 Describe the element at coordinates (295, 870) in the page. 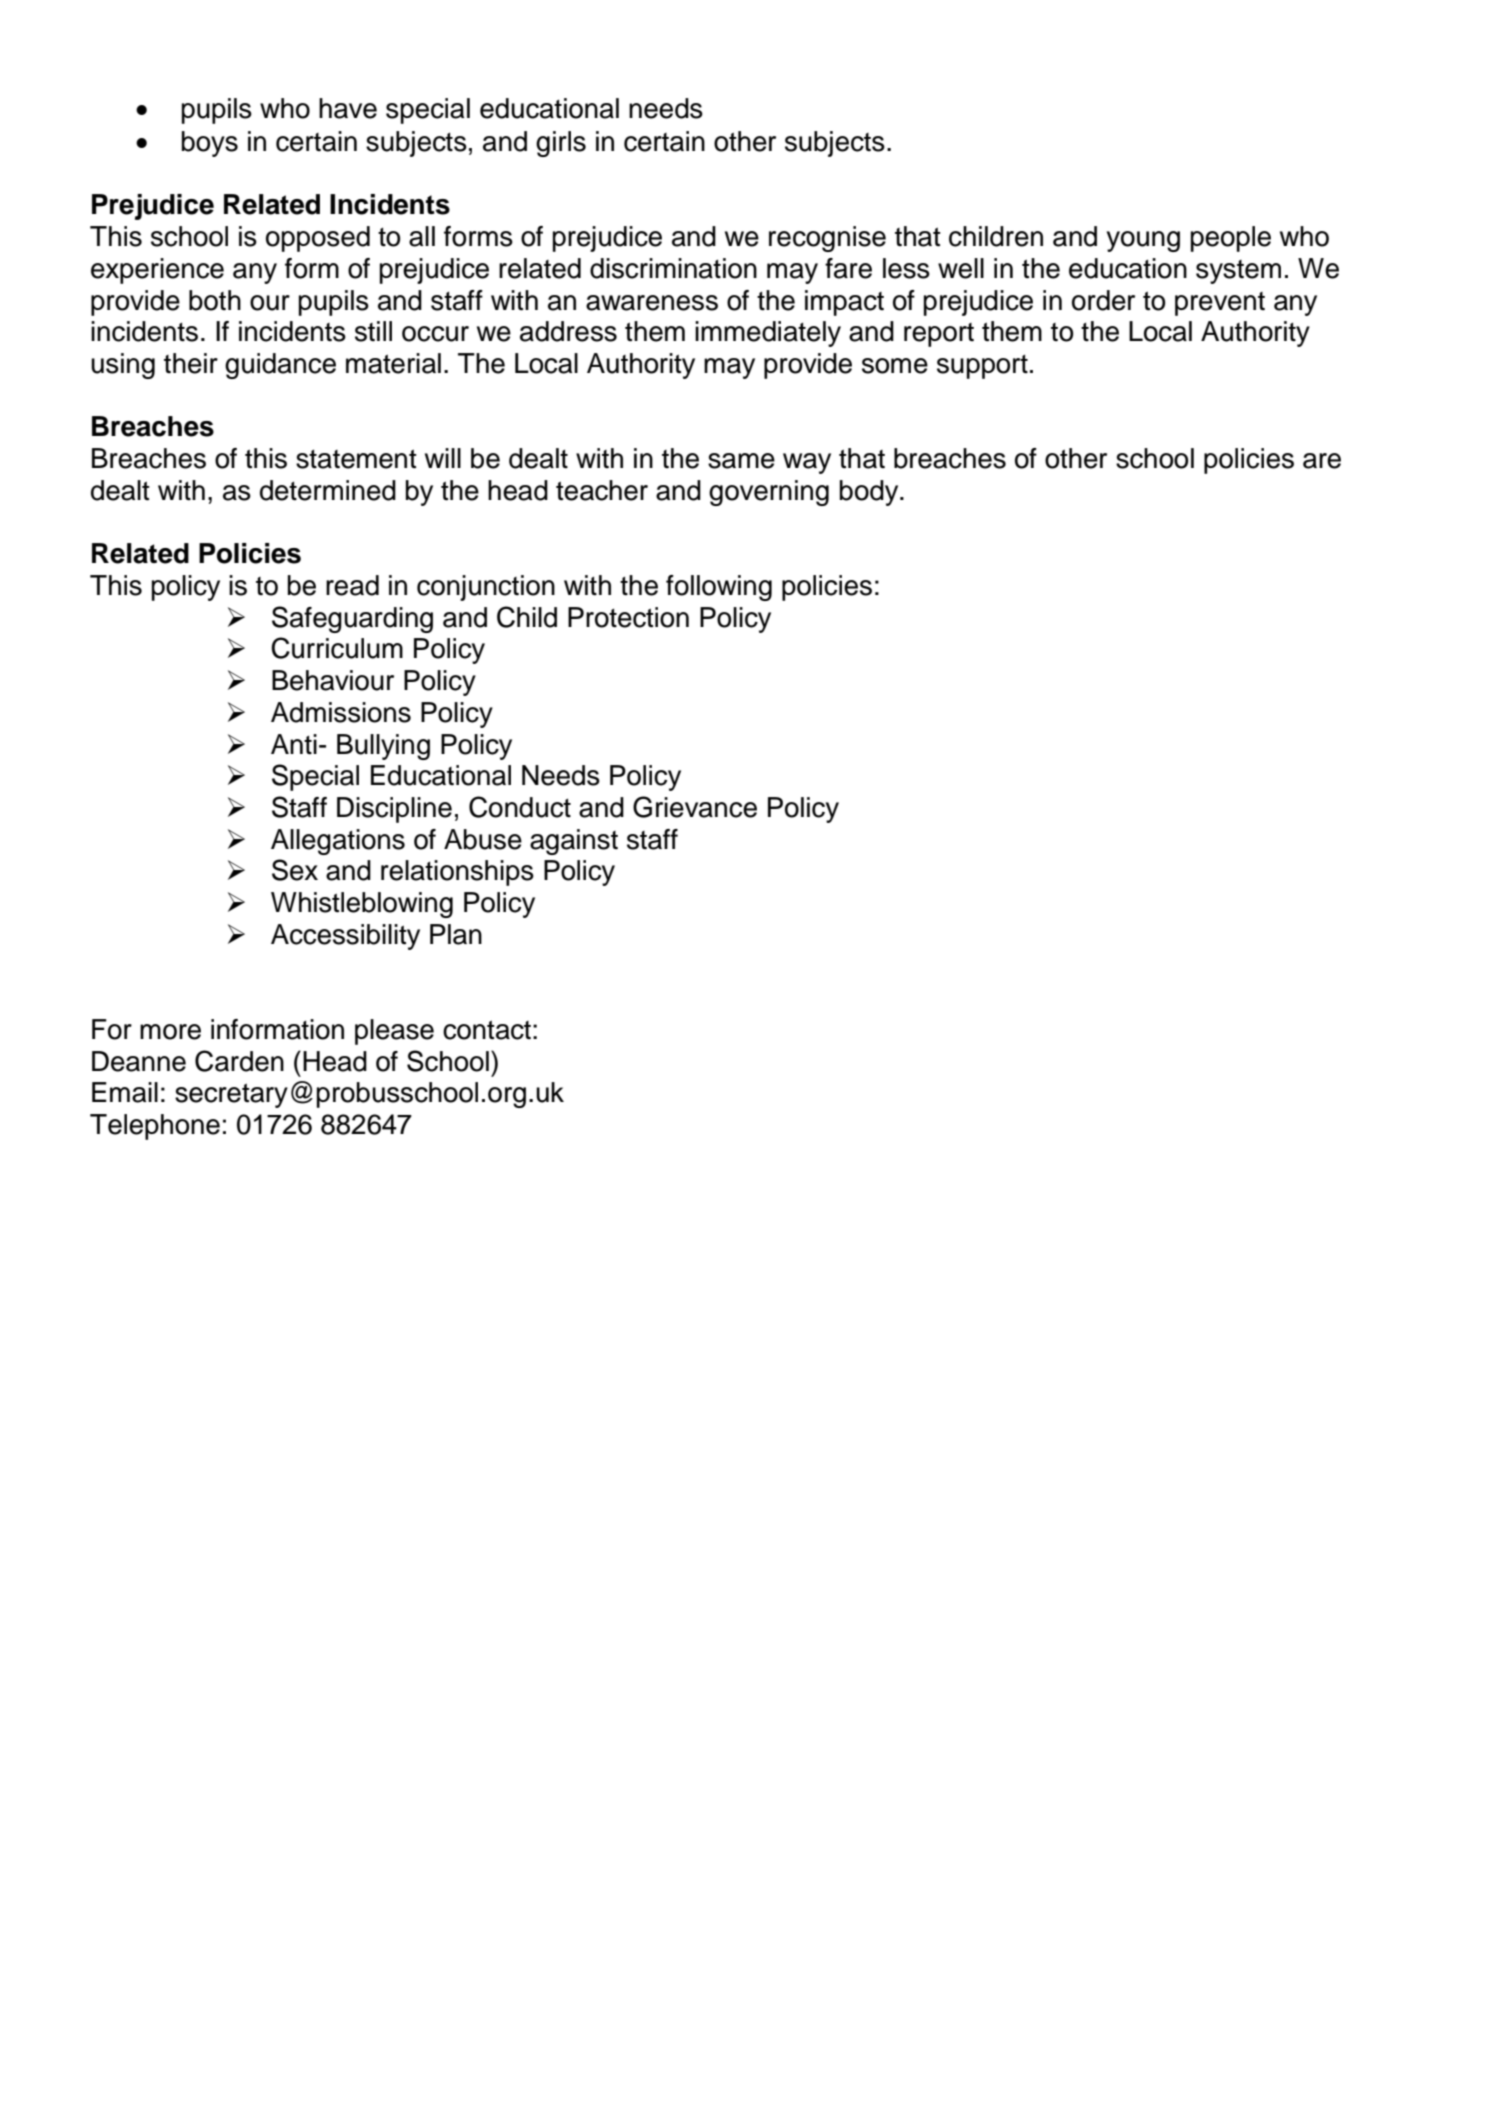

I see `Sex` at that location.
